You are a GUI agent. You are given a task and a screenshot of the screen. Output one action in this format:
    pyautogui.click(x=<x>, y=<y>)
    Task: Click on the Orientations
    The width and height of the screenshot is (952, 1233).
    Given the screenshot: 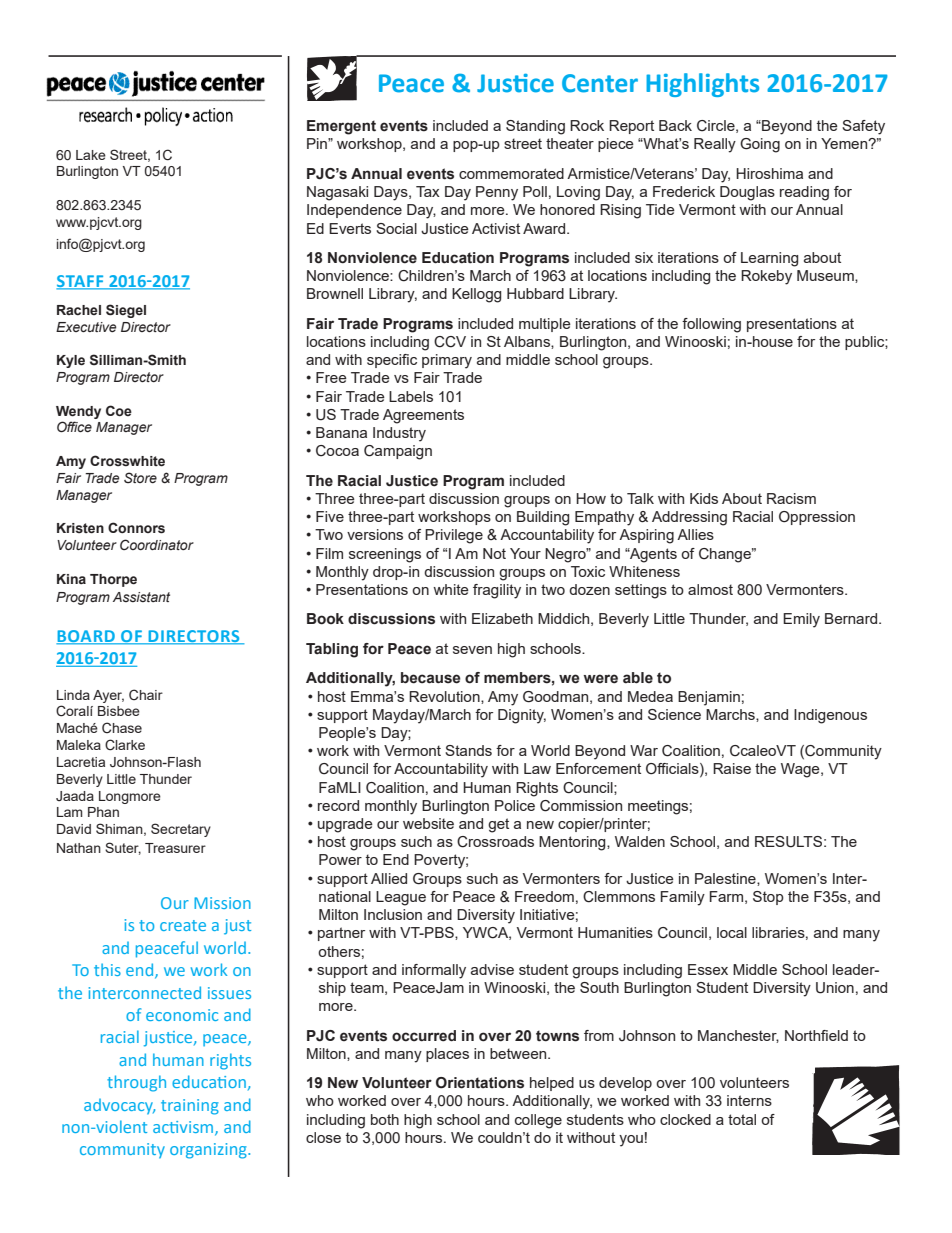 What is the action you would take?
    pyautogui.click(x=480, y=1083)
